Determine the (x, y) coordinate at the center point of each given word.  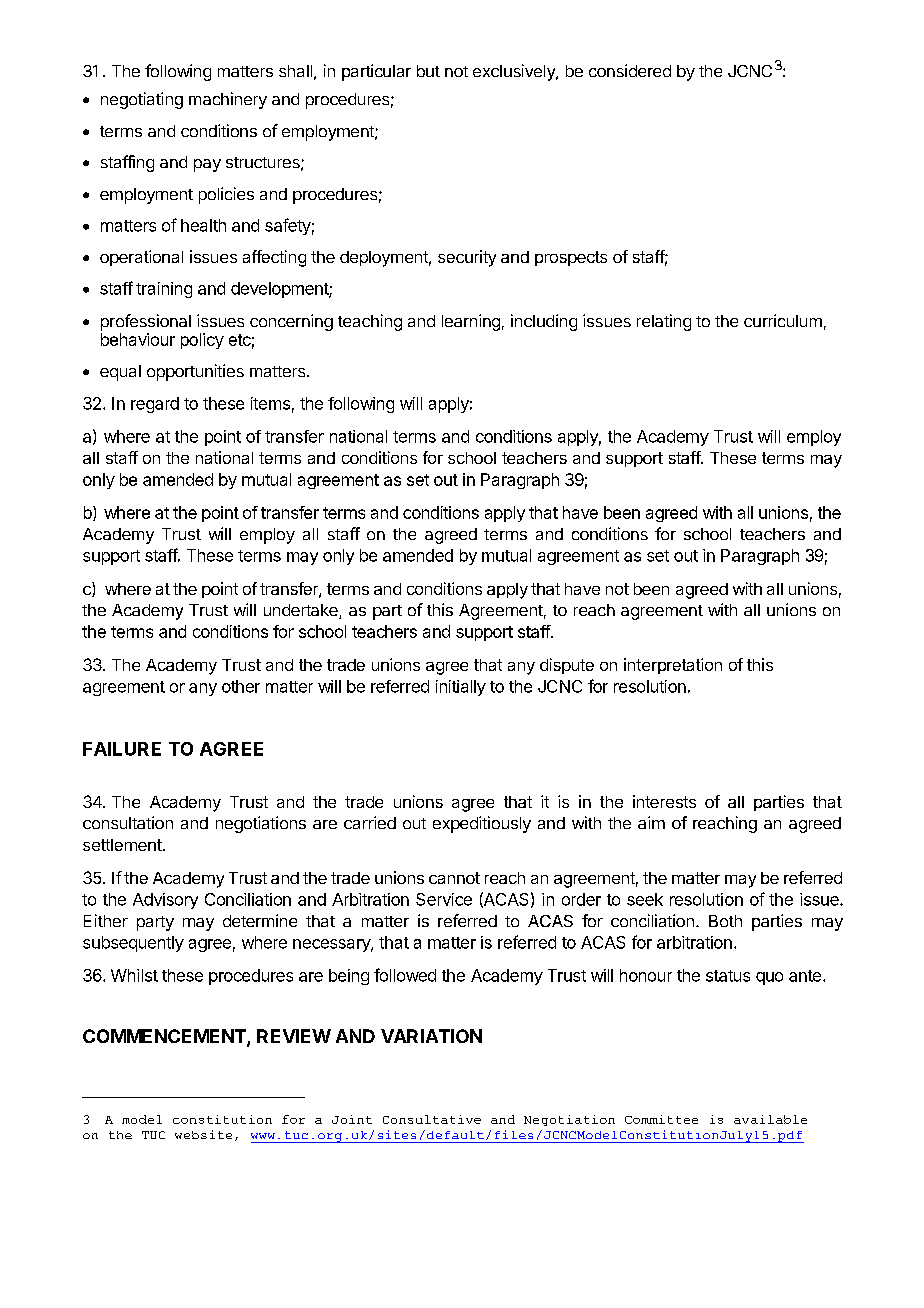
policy (202, 341)
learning (471, 322)
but (428, 71)
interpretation (673, 666)
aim (651, 822)
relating (664, 322)
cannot (454, 878)
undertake (302, 611)
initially (461, 688)
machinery (228, 100)
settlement (123, 845)
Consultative (432, 1119)
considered (630, 70)
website (203, 1134)
